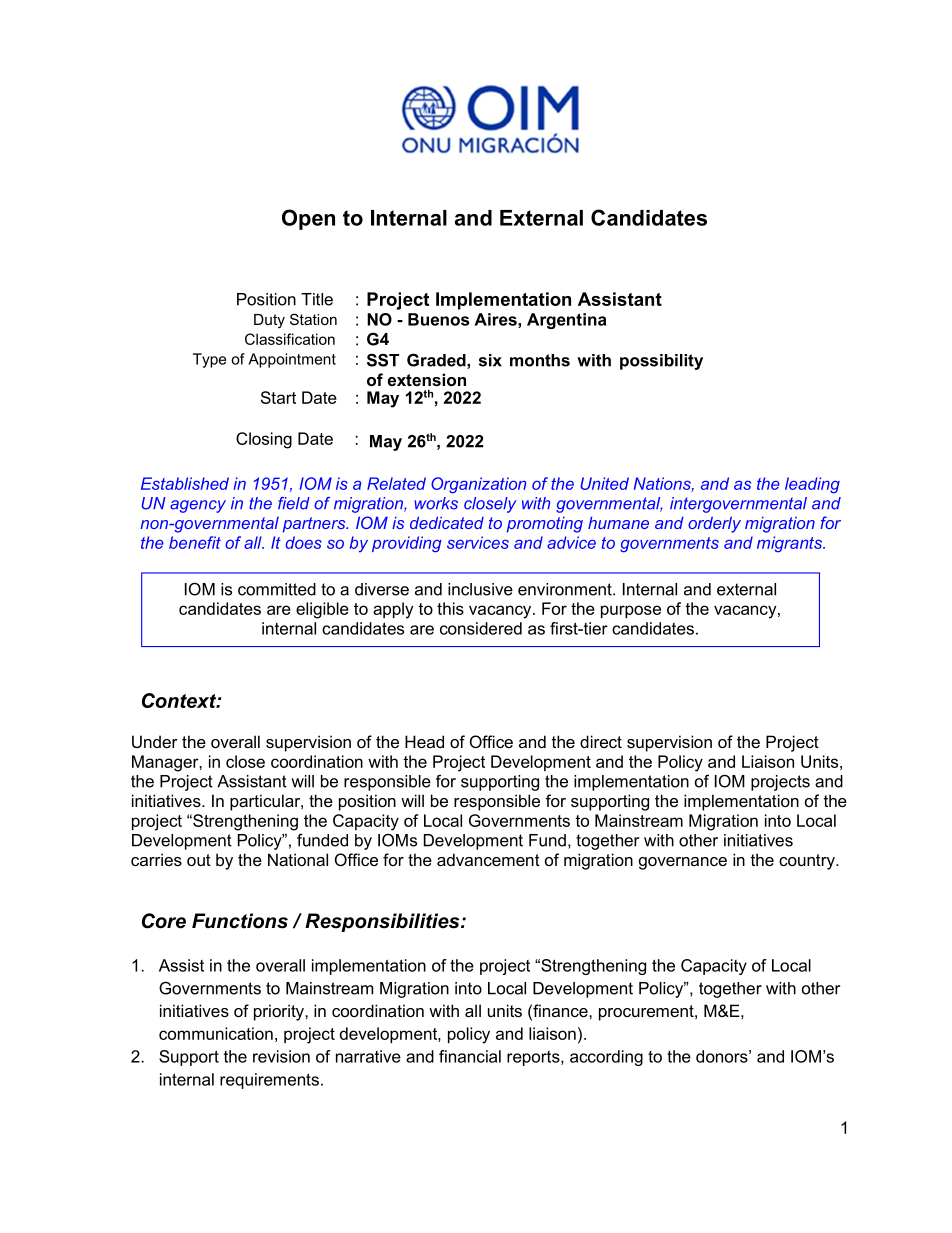  Describe the element at coordinates (438, 319) in the document. I see `Buenos` at that location.
